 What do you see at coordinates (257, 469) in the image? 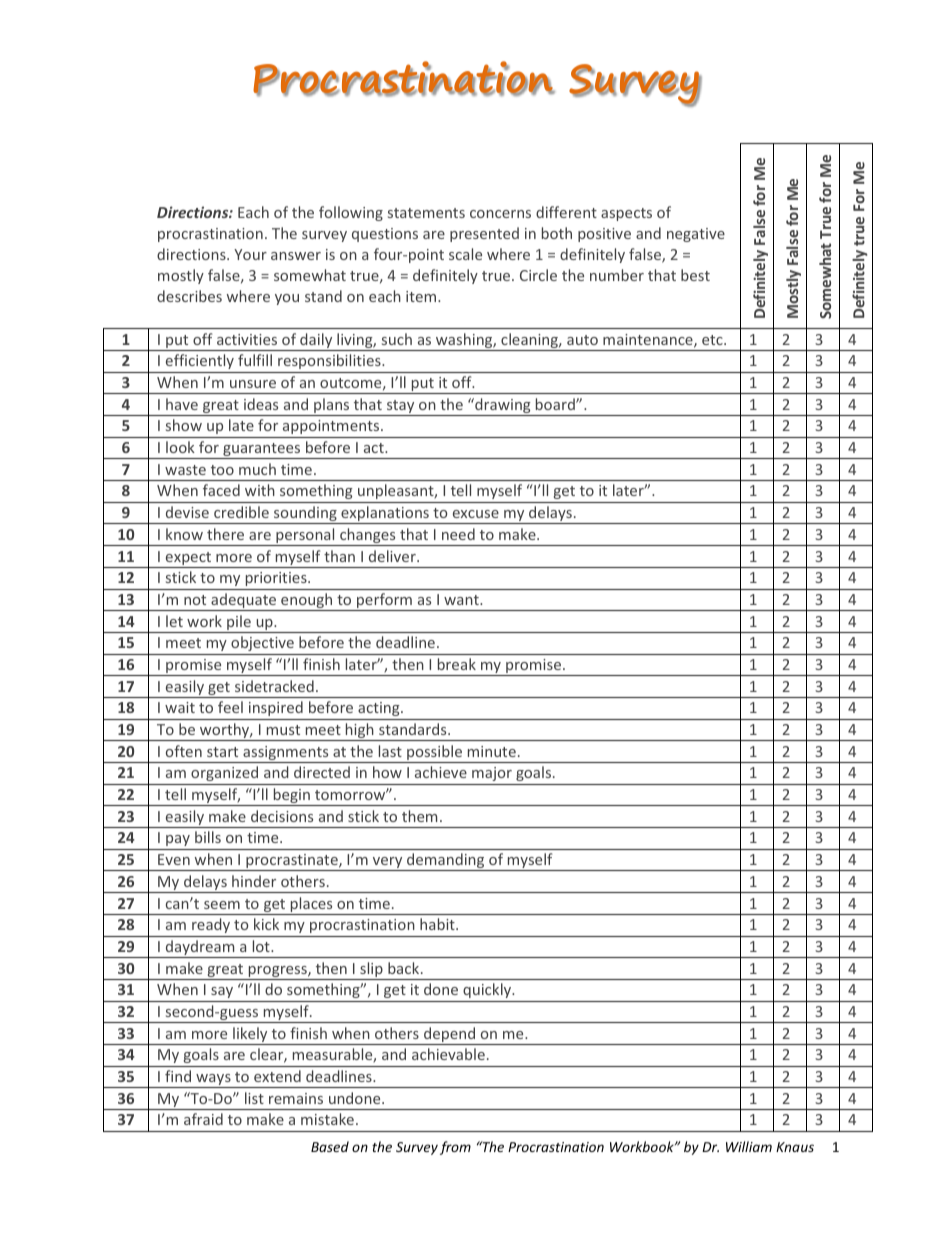
I see `much` at bounding box center [257, 469].
